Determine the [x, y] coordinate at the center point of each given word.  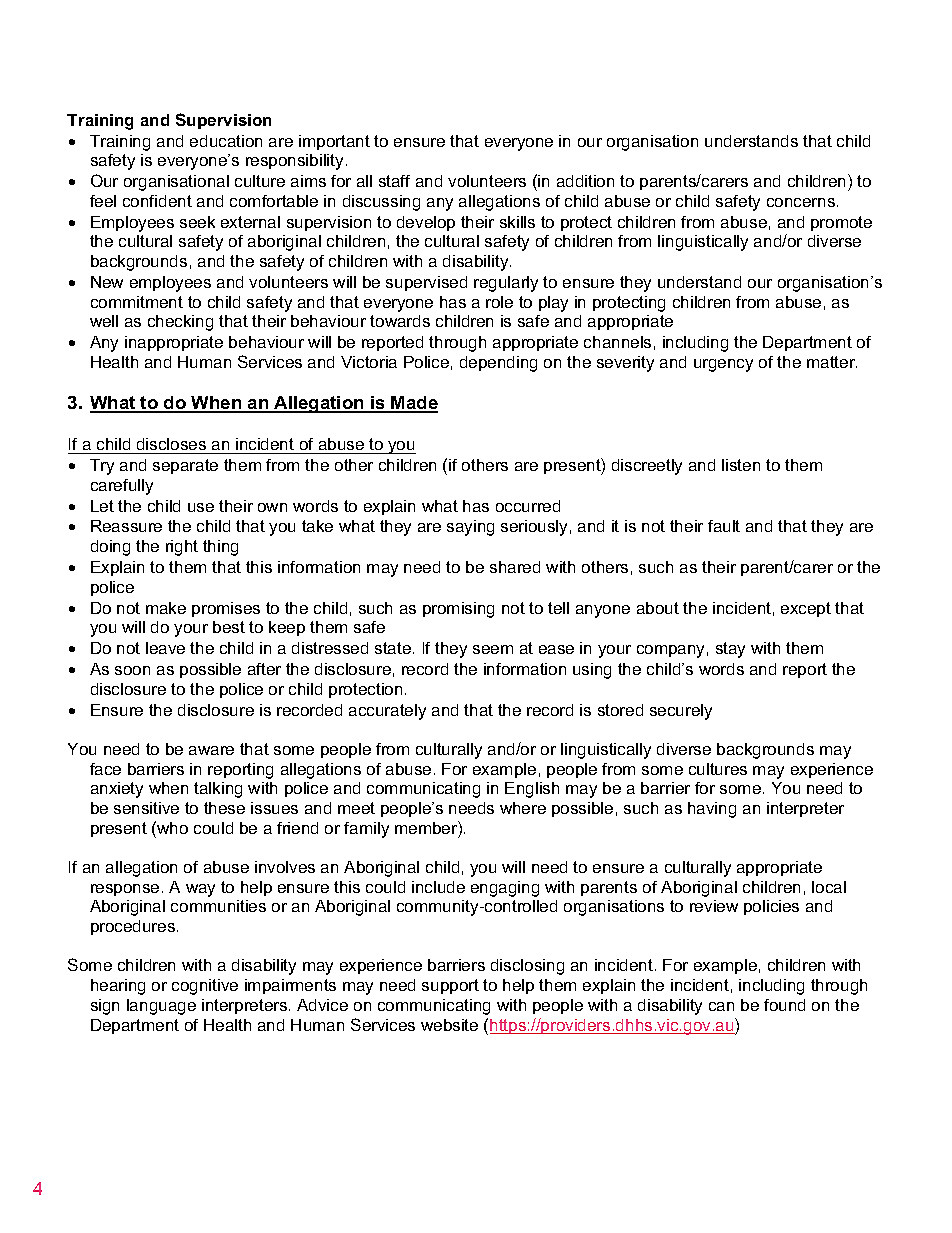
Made [414, 404]
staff [394, 181]
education [226, 141]
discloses [171, 444]
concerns [801, 202]
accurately [387, 712]
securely [681, 712]
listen [741, 465]
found [784, 1005]
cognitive [205, 987]
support [450, 986]
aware [211, 750]
